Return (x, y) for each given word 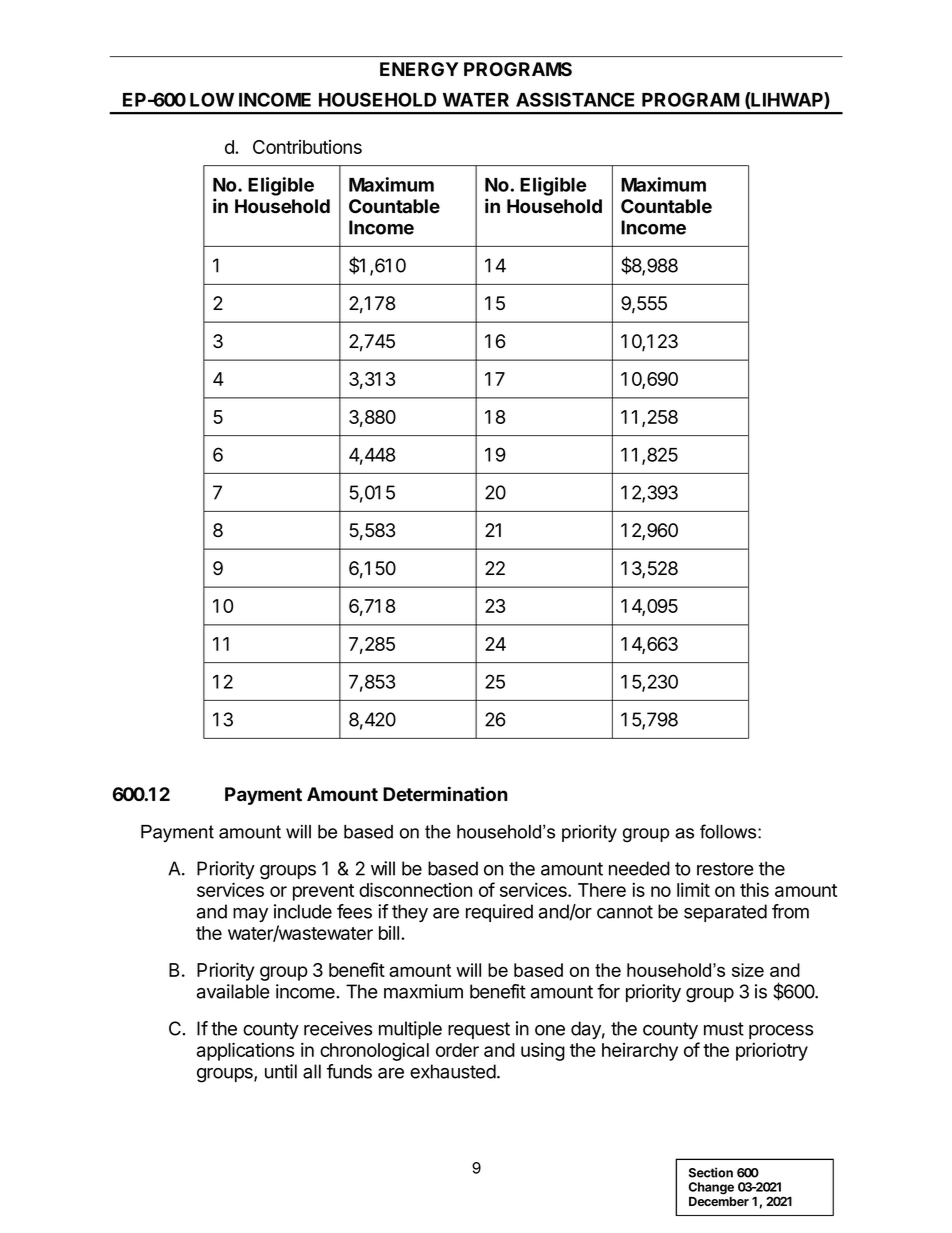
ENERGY (419, 69)
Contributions (307, 147)
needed (639, 868)
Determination (445, 794)
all (312, 1071)
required (499, 913)
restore (725, 869)
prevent (323, 892)
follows (729, 831)
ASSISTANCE (575, 99)
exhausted (453, 1071)
